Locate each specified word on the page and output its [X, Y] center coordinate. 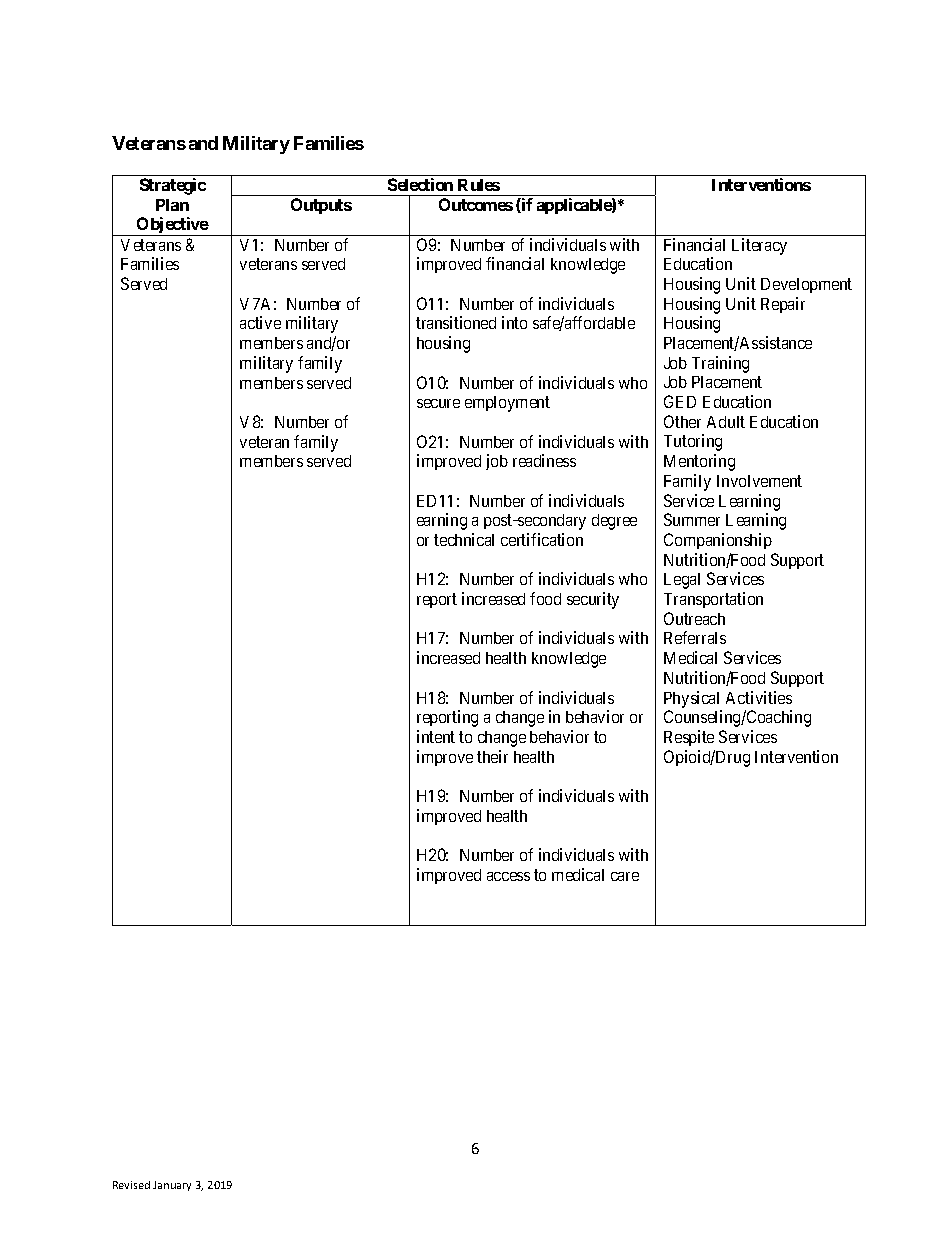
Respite [689, 738]
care [625, 876]
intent [436, 736]
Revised [131, 1185]
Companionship [718, 541]
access [508, 876]
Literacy [759, 246]
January [172, 1186]
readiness [544, 460]
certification [542, 539]
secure [438, 403]
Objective [172, 226]
